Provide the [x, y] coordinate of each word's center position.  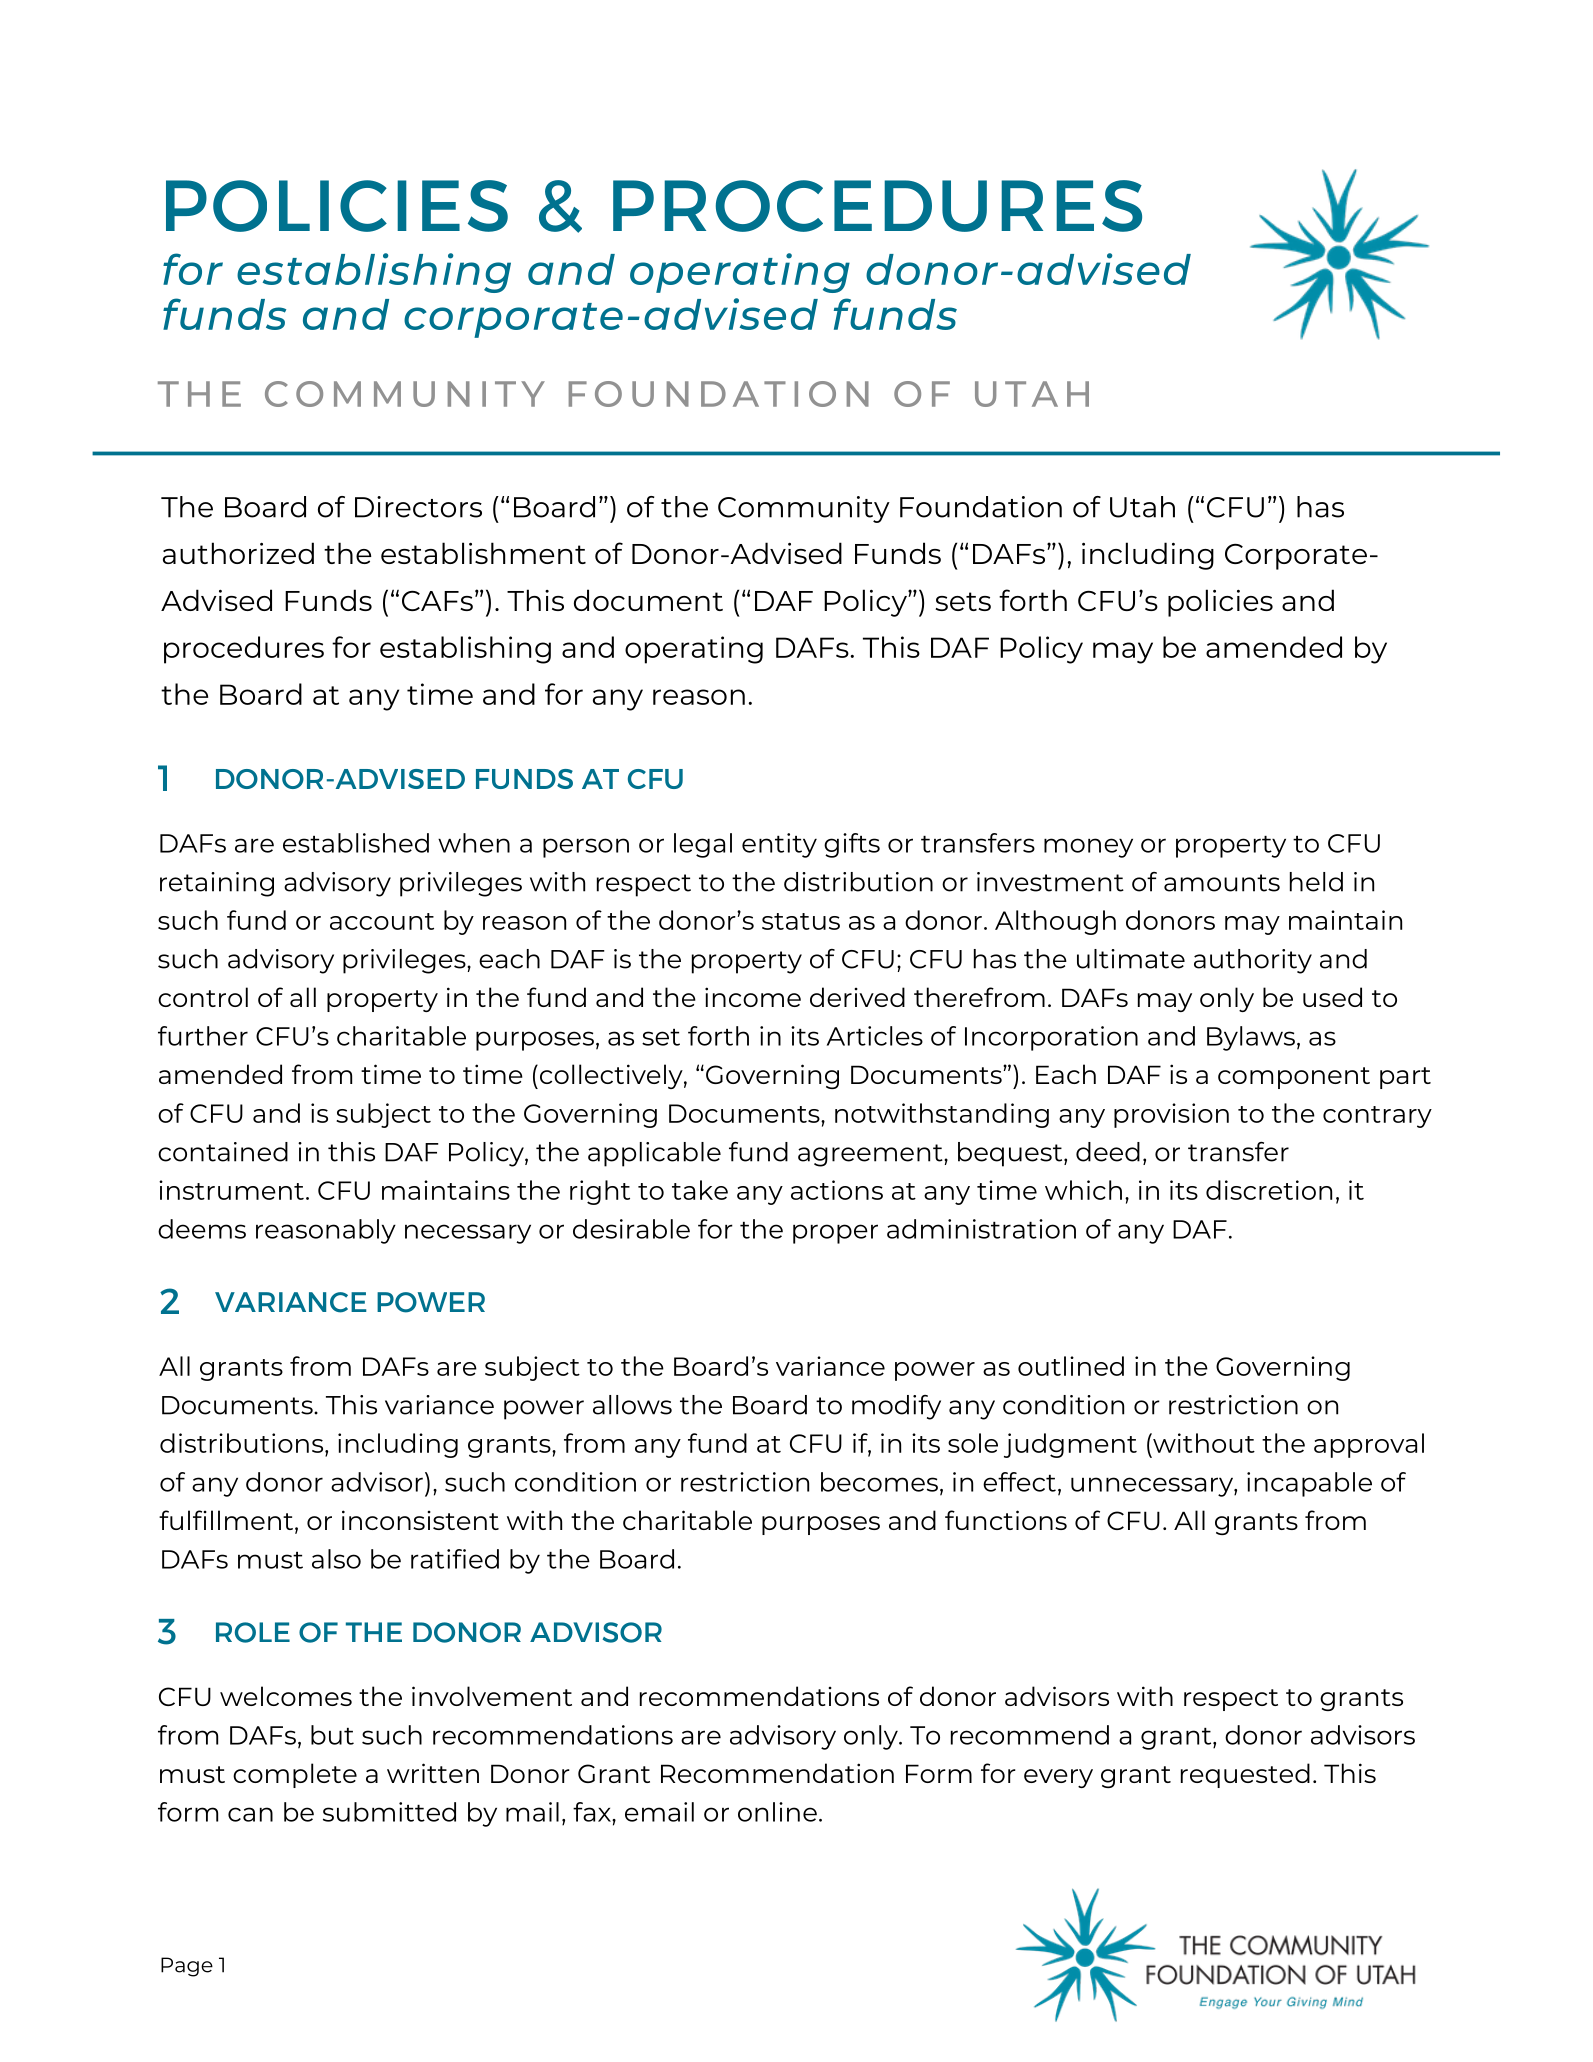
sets [963, 601]
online [777, 1812]
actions [837, 1190]
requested [1245, 1775]
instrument [231, 1190]
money [1088, 848]
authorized [238, 553]
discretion [1269, 1190]
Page [187, 1967]
